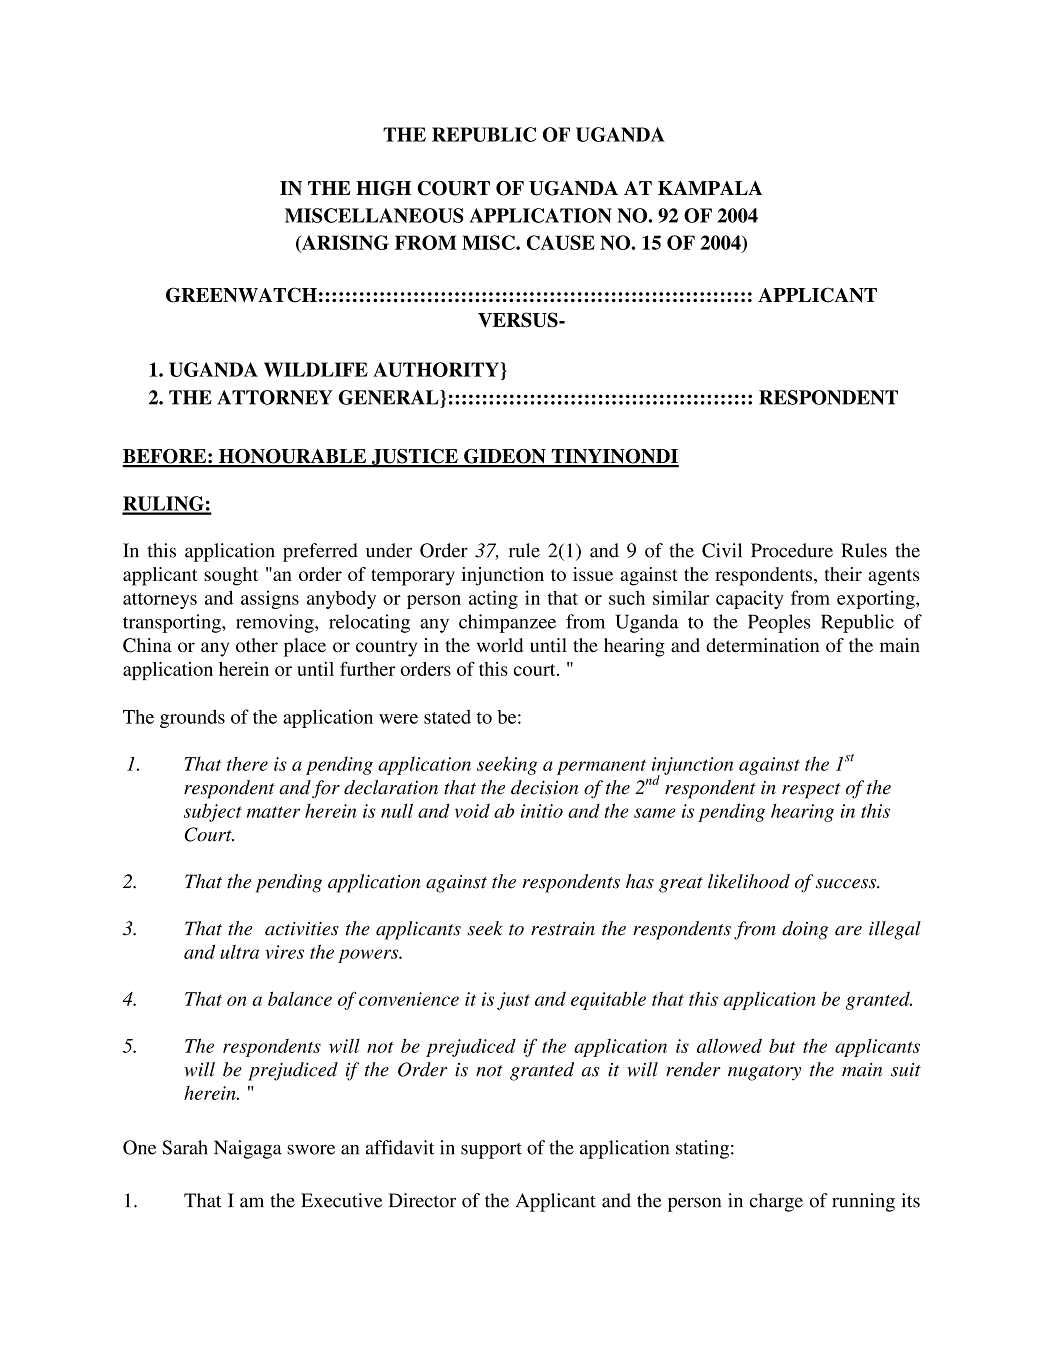 The image size is (1043, 1349). Describe the element at coordinates (560, 242) in the screenshot. I see `CAUSE` at that location.
